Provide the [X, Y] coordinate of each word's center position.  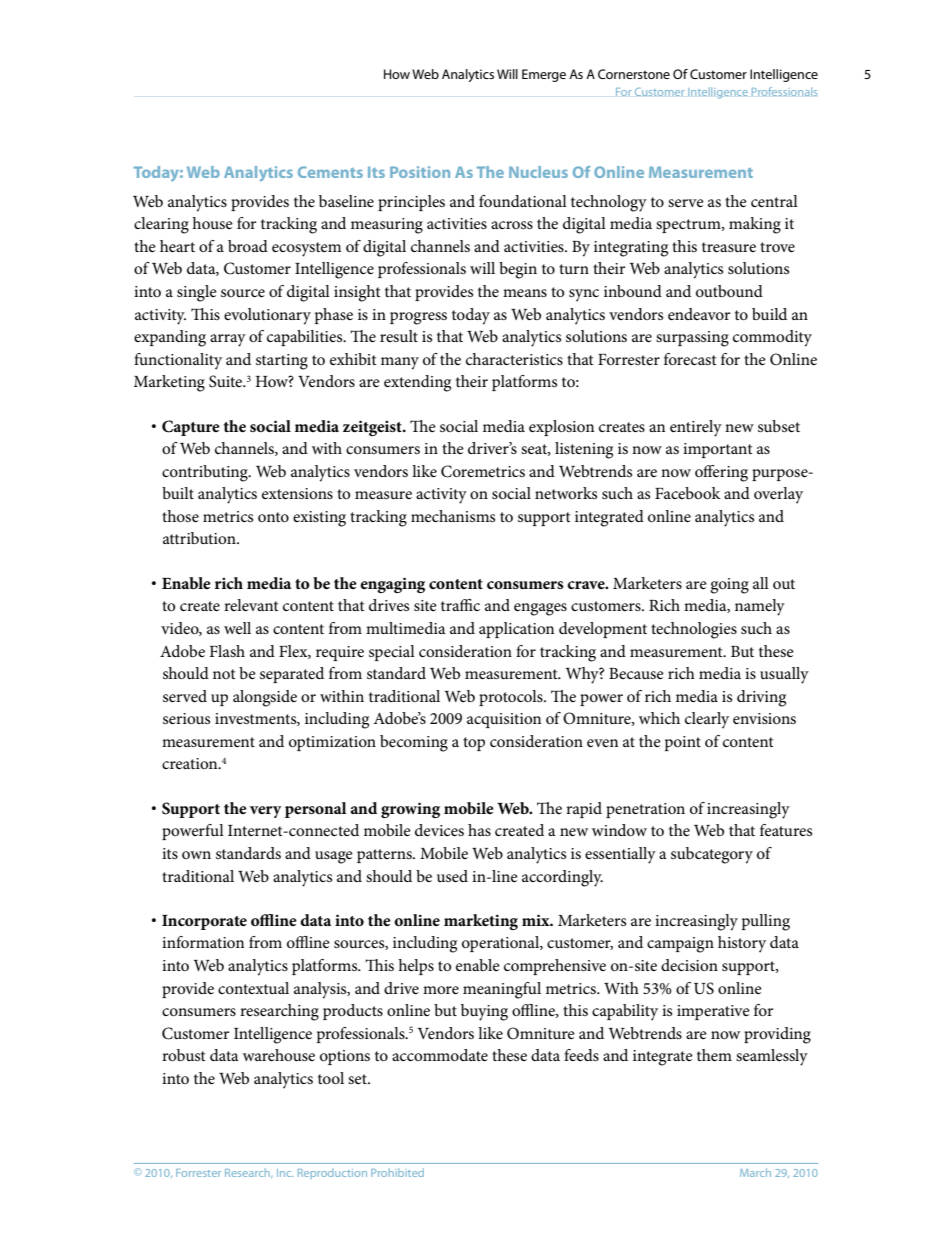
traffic [460, 605]
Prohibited [397, 1172]
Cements [330, 172]
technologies [694, 630]
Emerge [544, 75]
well [237, 628]
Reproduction [332, 1173]
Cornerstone [634, 74]
